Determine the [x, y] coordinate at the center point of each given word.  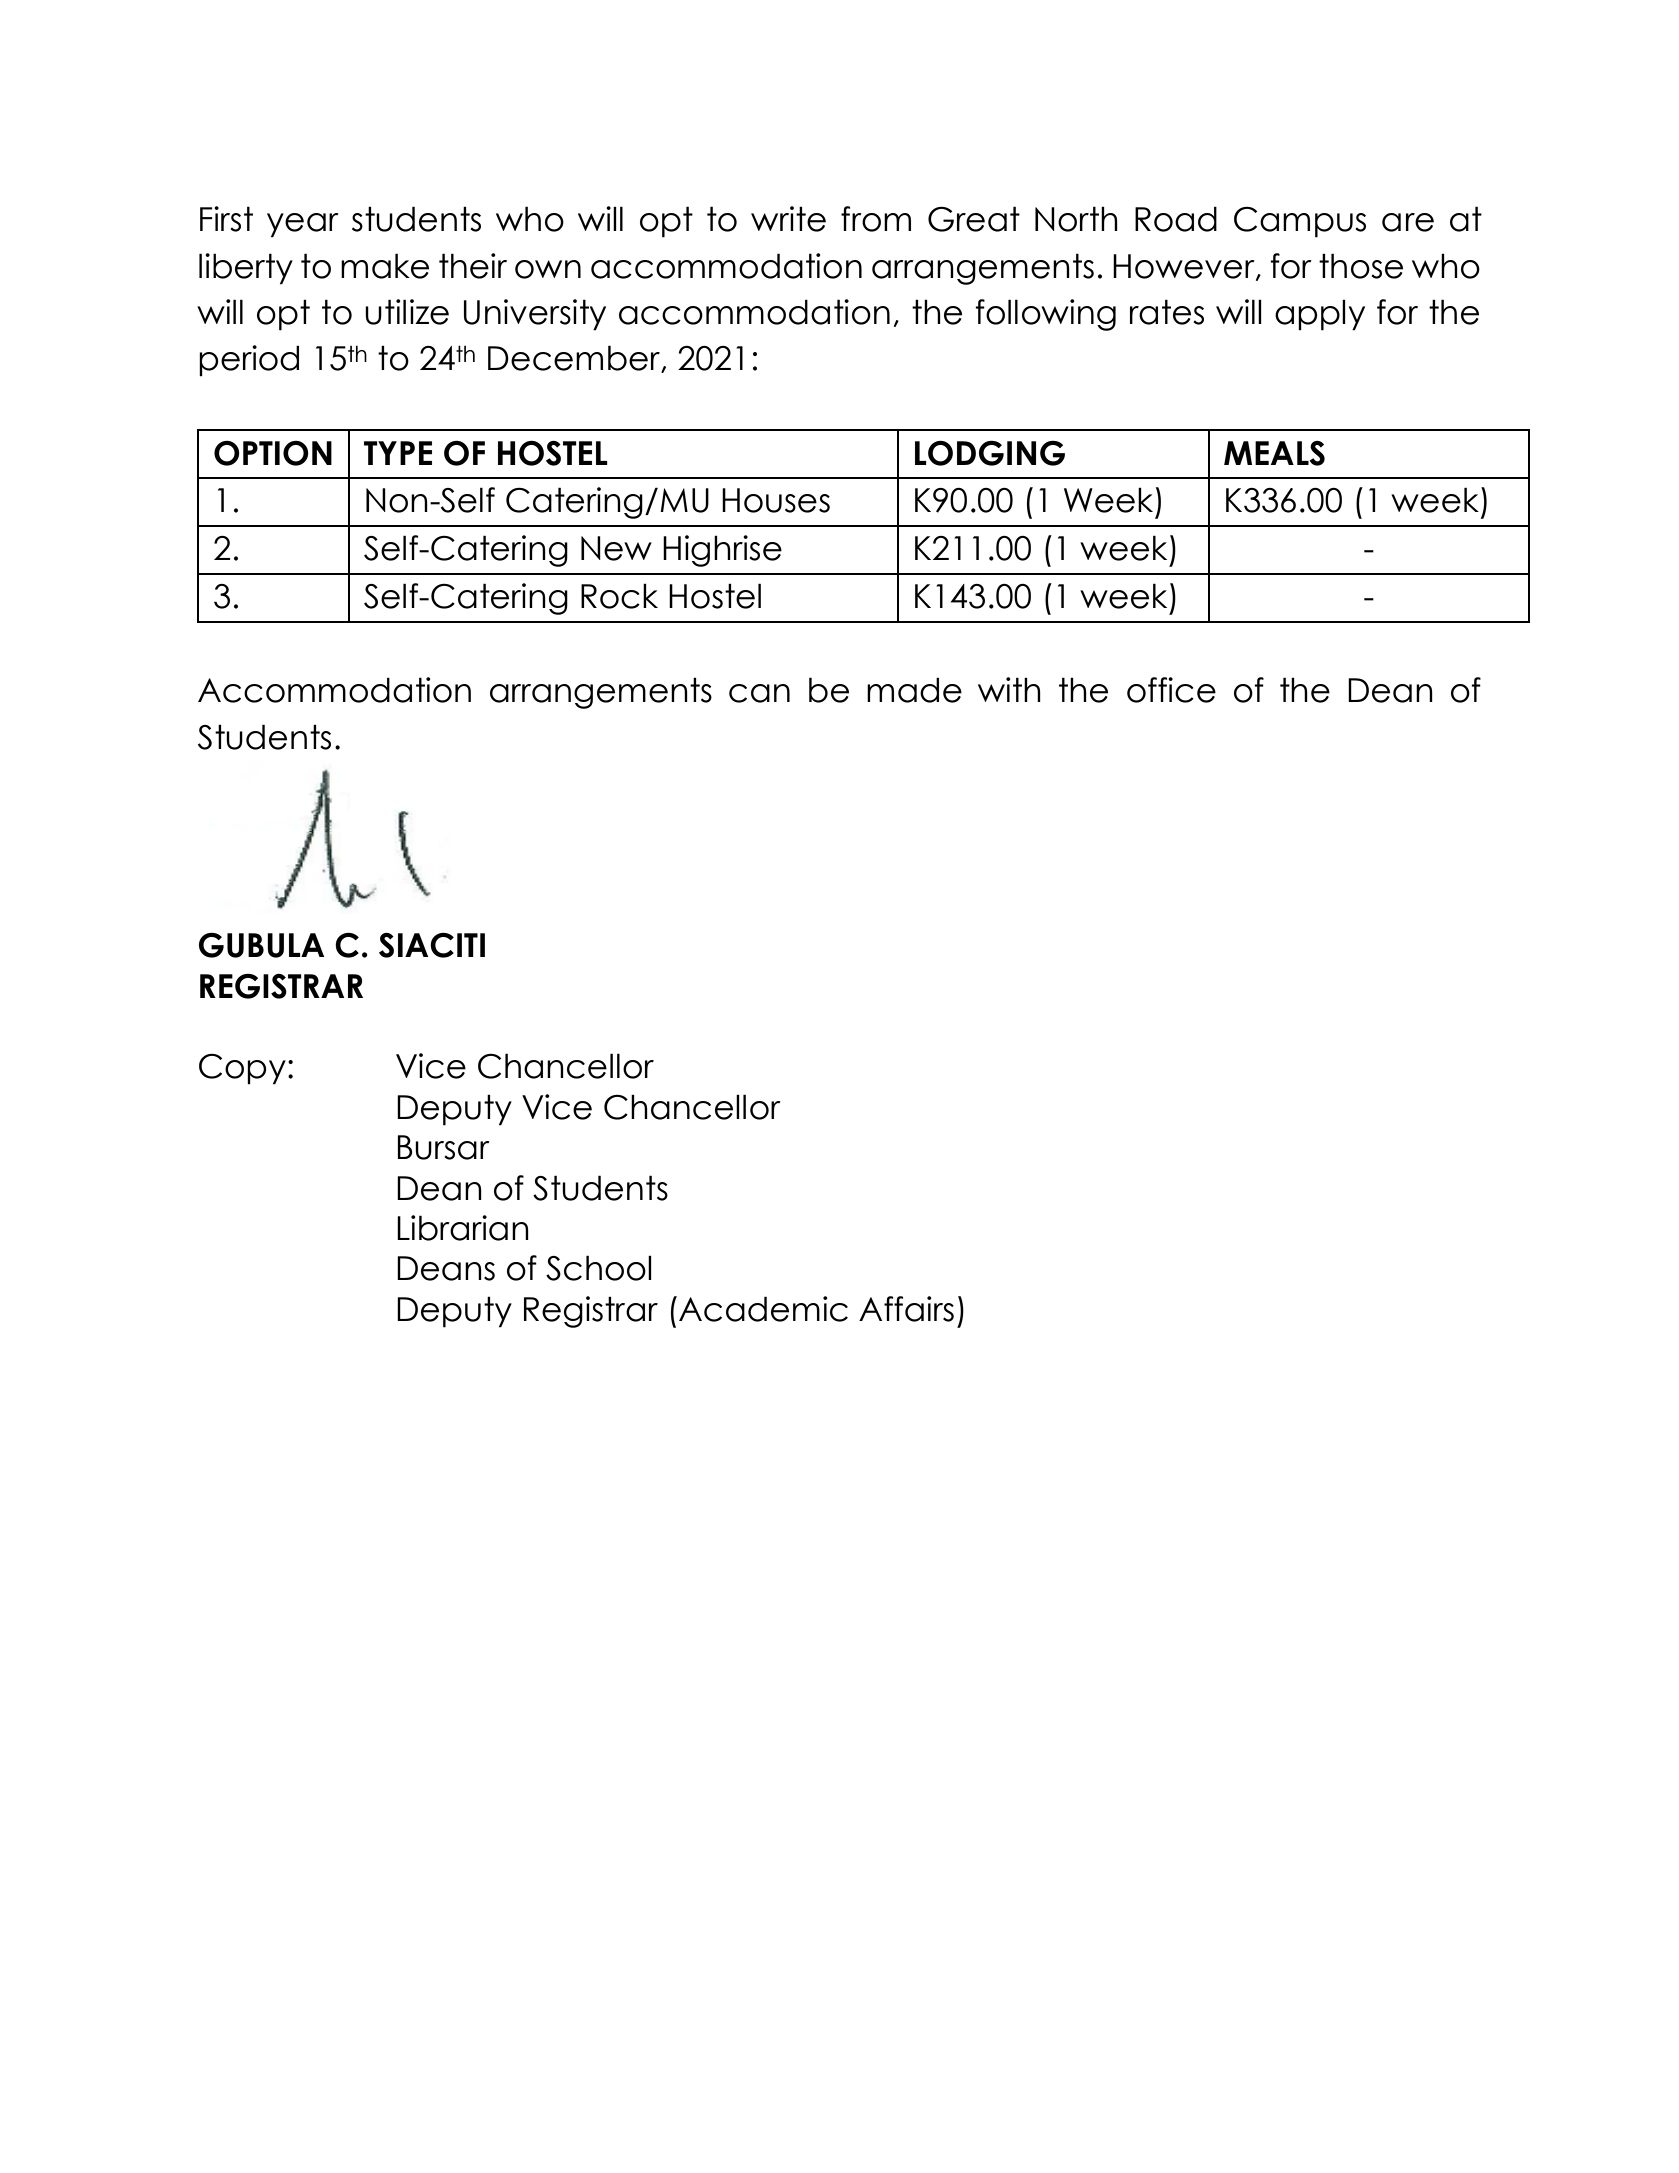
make [385, 266]
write [788, 219]
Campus [1300, 222]
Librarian [463, 1228]
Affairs [906, 1309]
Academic [763, 1309]
